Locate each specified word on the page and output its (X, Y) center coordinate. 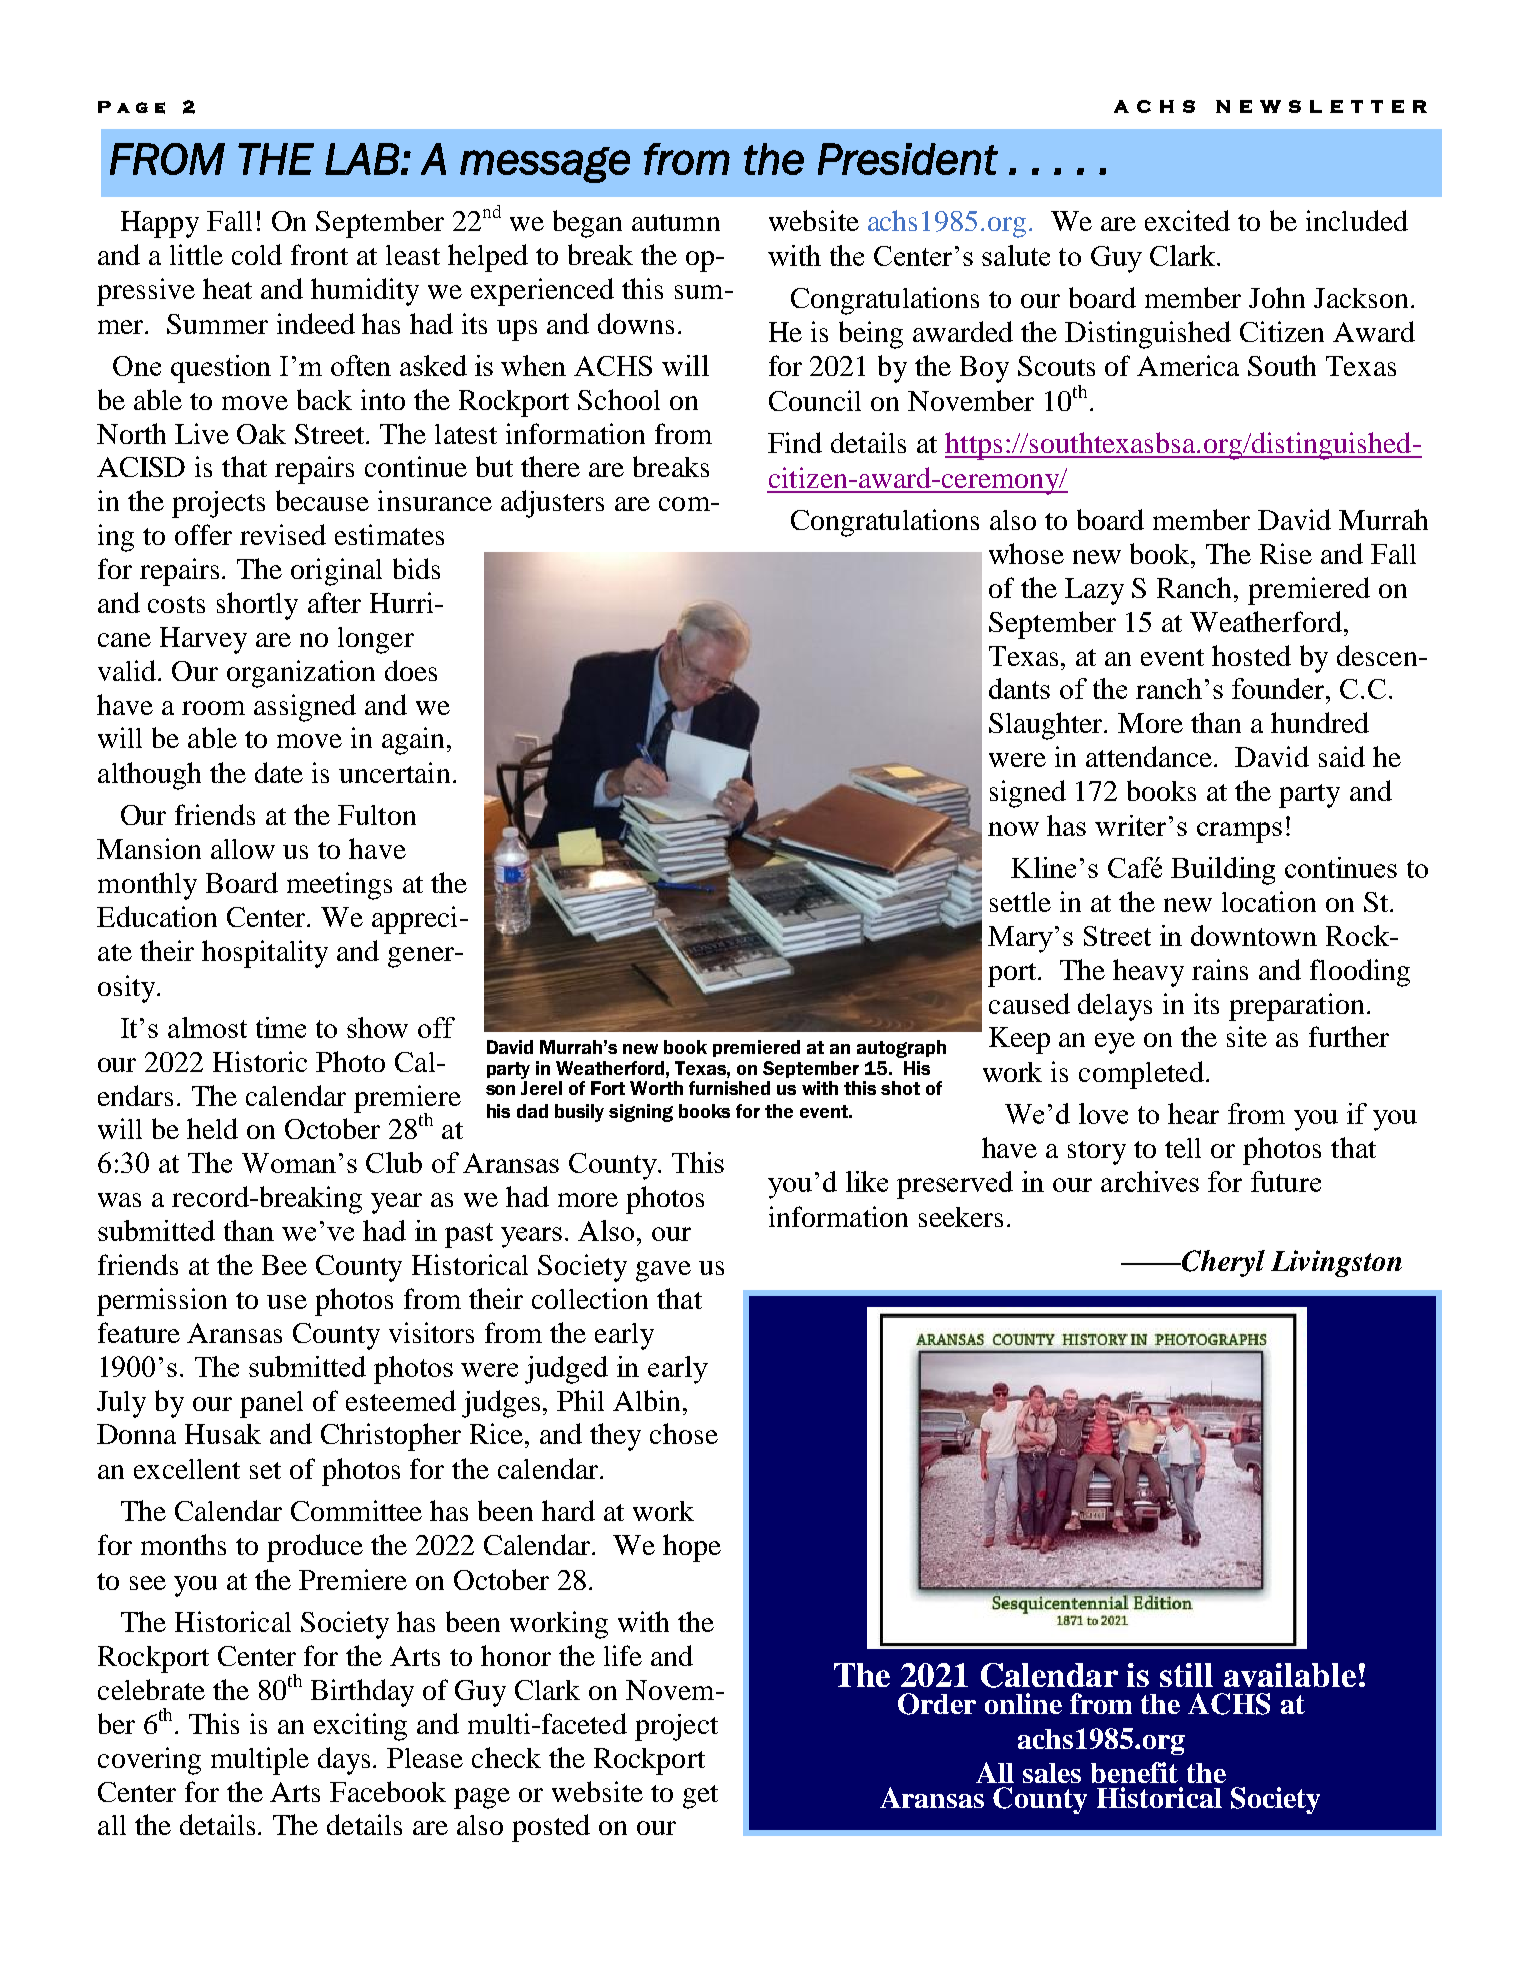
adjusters (552, 504)
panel (271, 1404)
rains (1220, 969)
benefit (1134, 1772)
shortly (257, 606)
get (700, 1797)
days (346, 1761)
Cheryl (1222, 1263)
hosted (1251, 655)
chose (684, 1433)
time (281, 1027)
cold (257, 254)
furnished (729, 1088)
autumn (676, 222)
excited (1187, 220)
